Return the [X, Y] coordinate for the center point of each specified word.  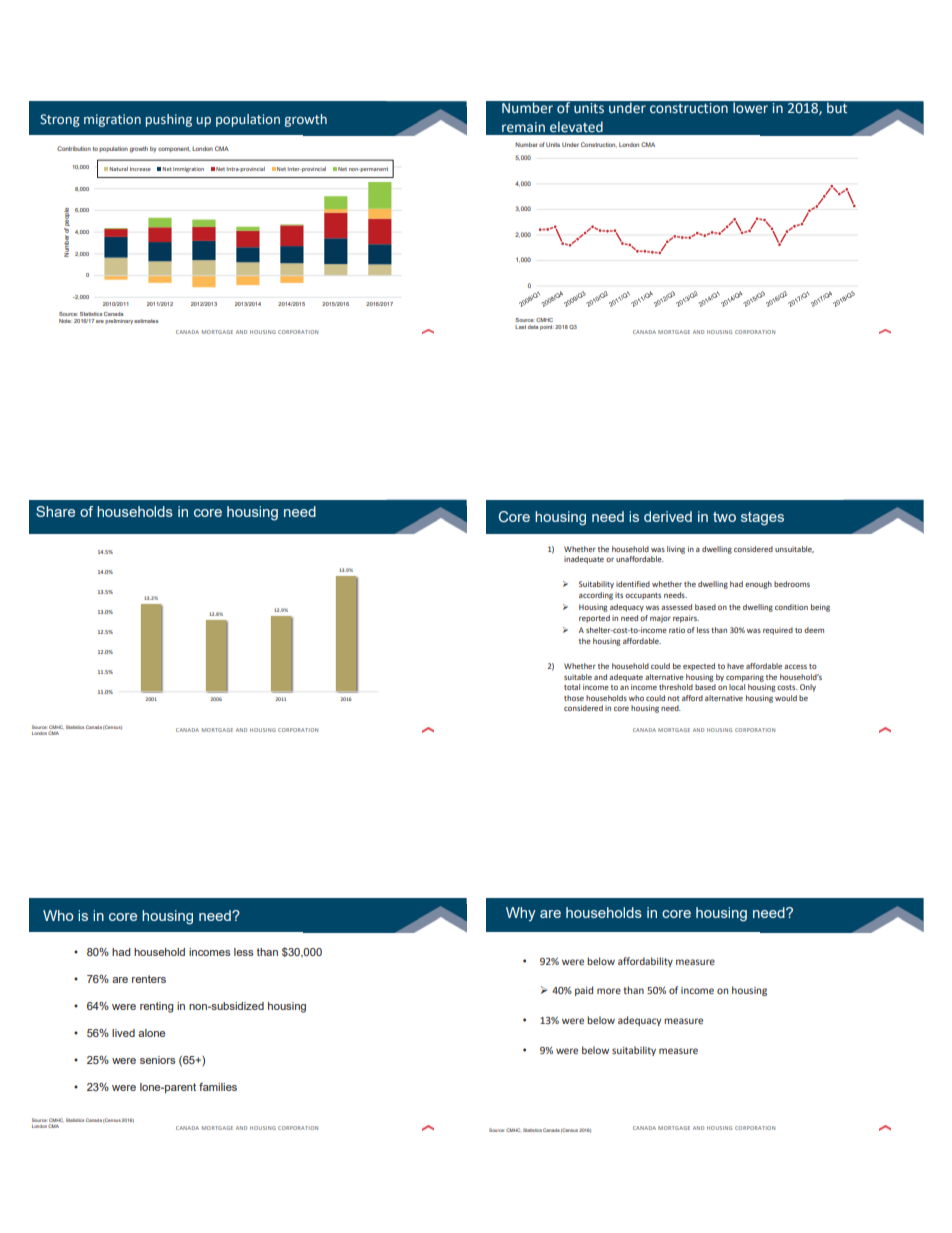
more [609, 991]
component [174, 149]
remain [523, 127]
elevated [576, 127]
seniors [158, 1060]
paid [584, 991]
